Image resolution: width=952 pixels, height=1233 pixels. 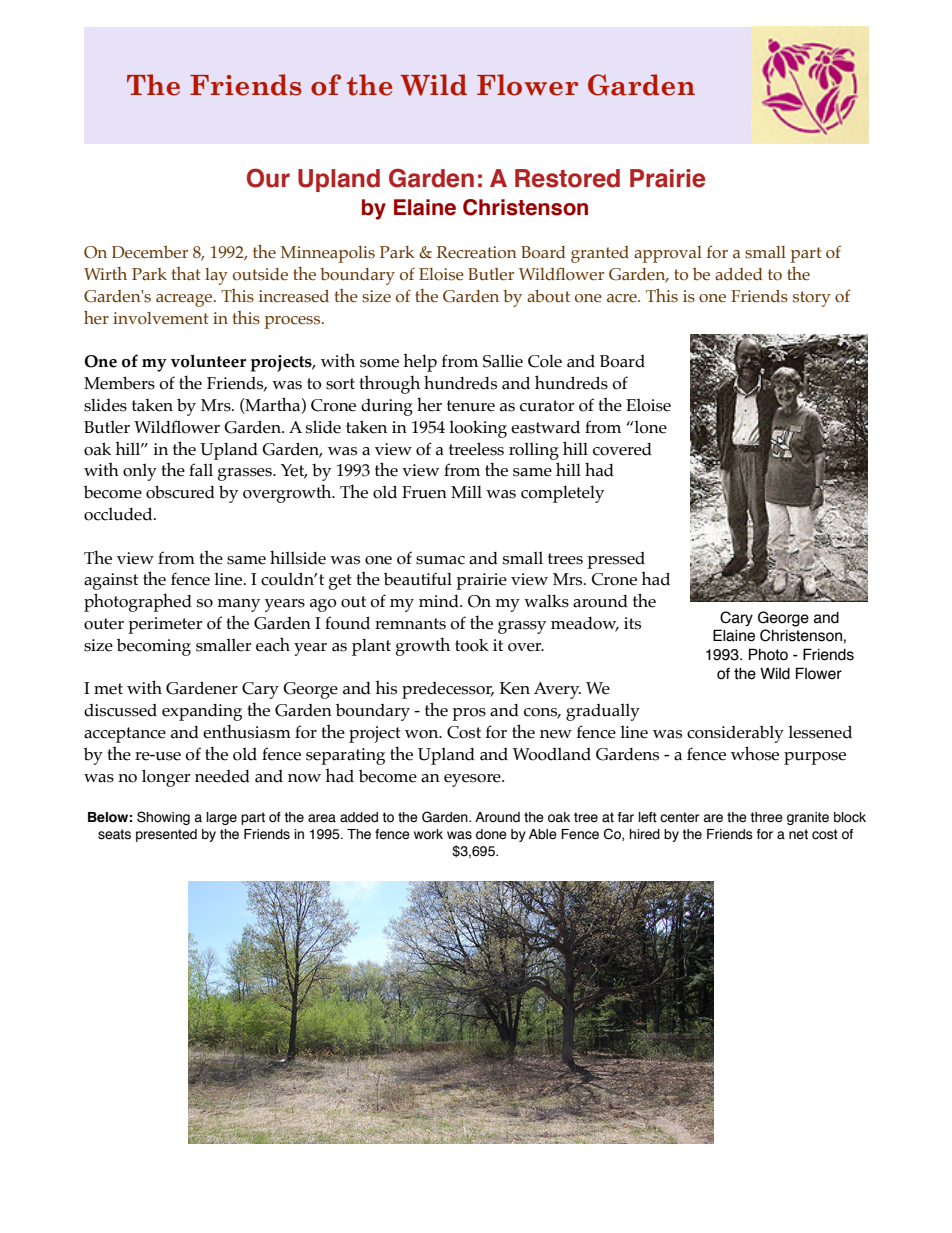 I want to click on Our, so click(x=268, y=178).
